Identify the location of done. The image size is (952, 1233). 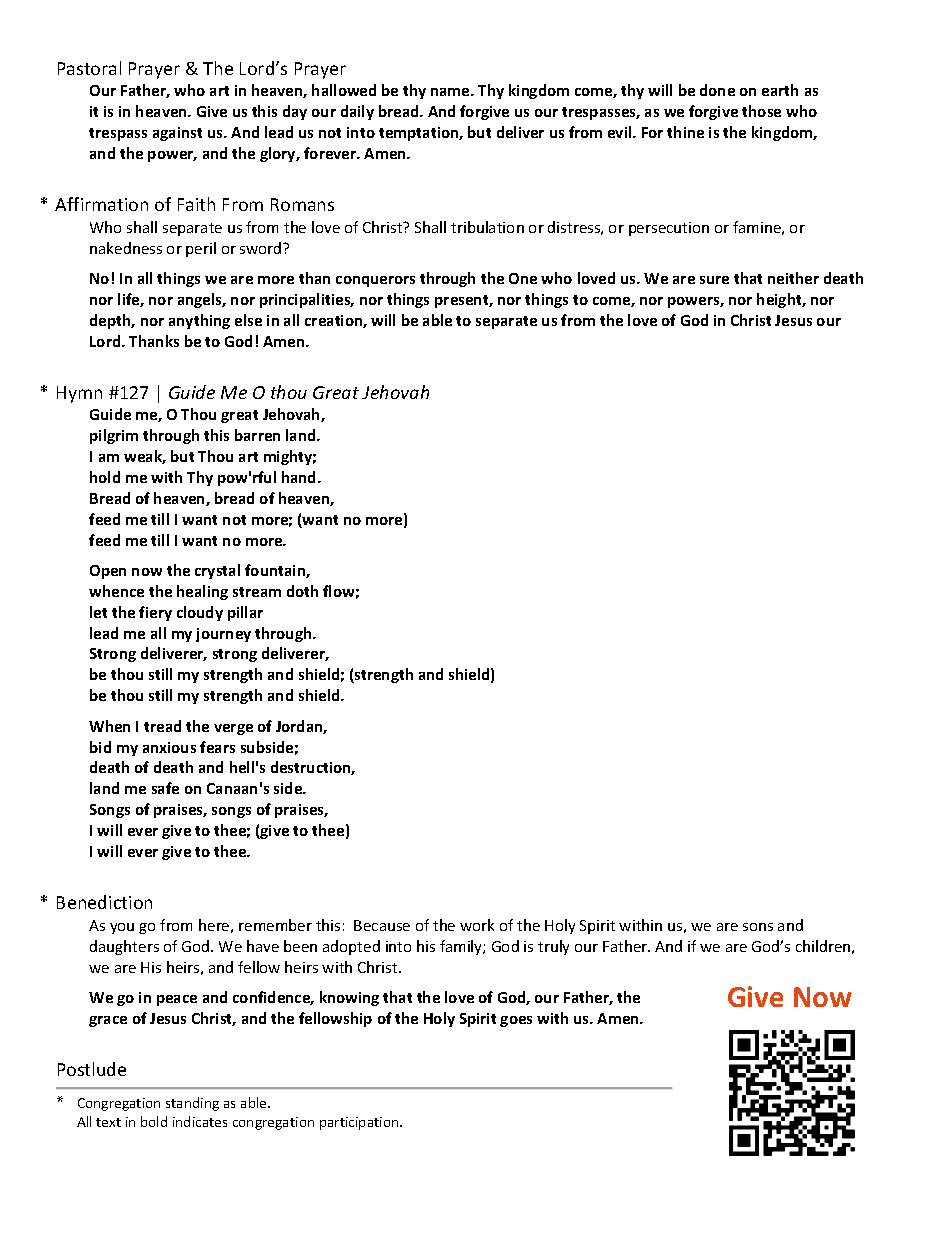
(717, 90).
